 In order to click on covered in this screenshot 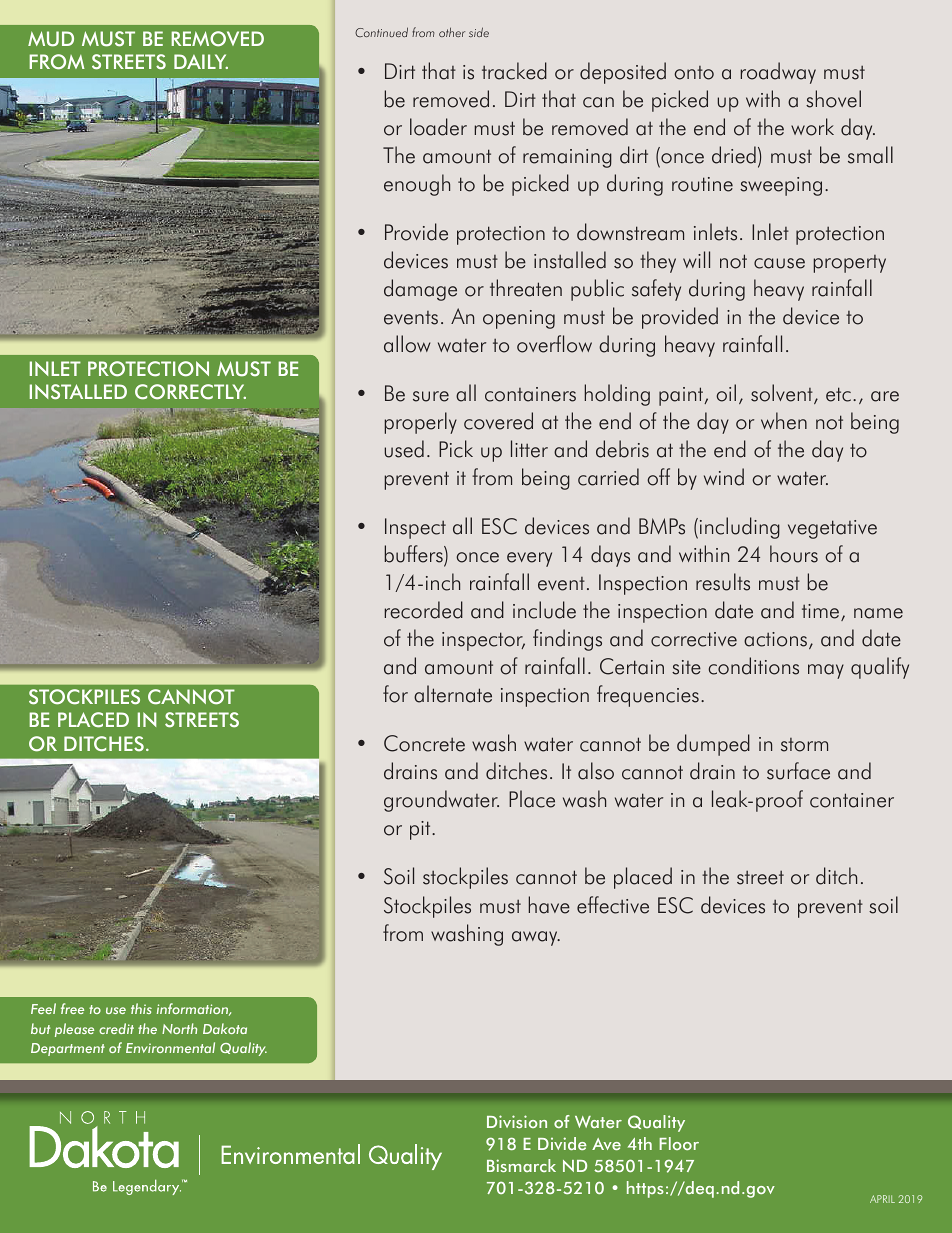, I will do `click(498, 421)`.
